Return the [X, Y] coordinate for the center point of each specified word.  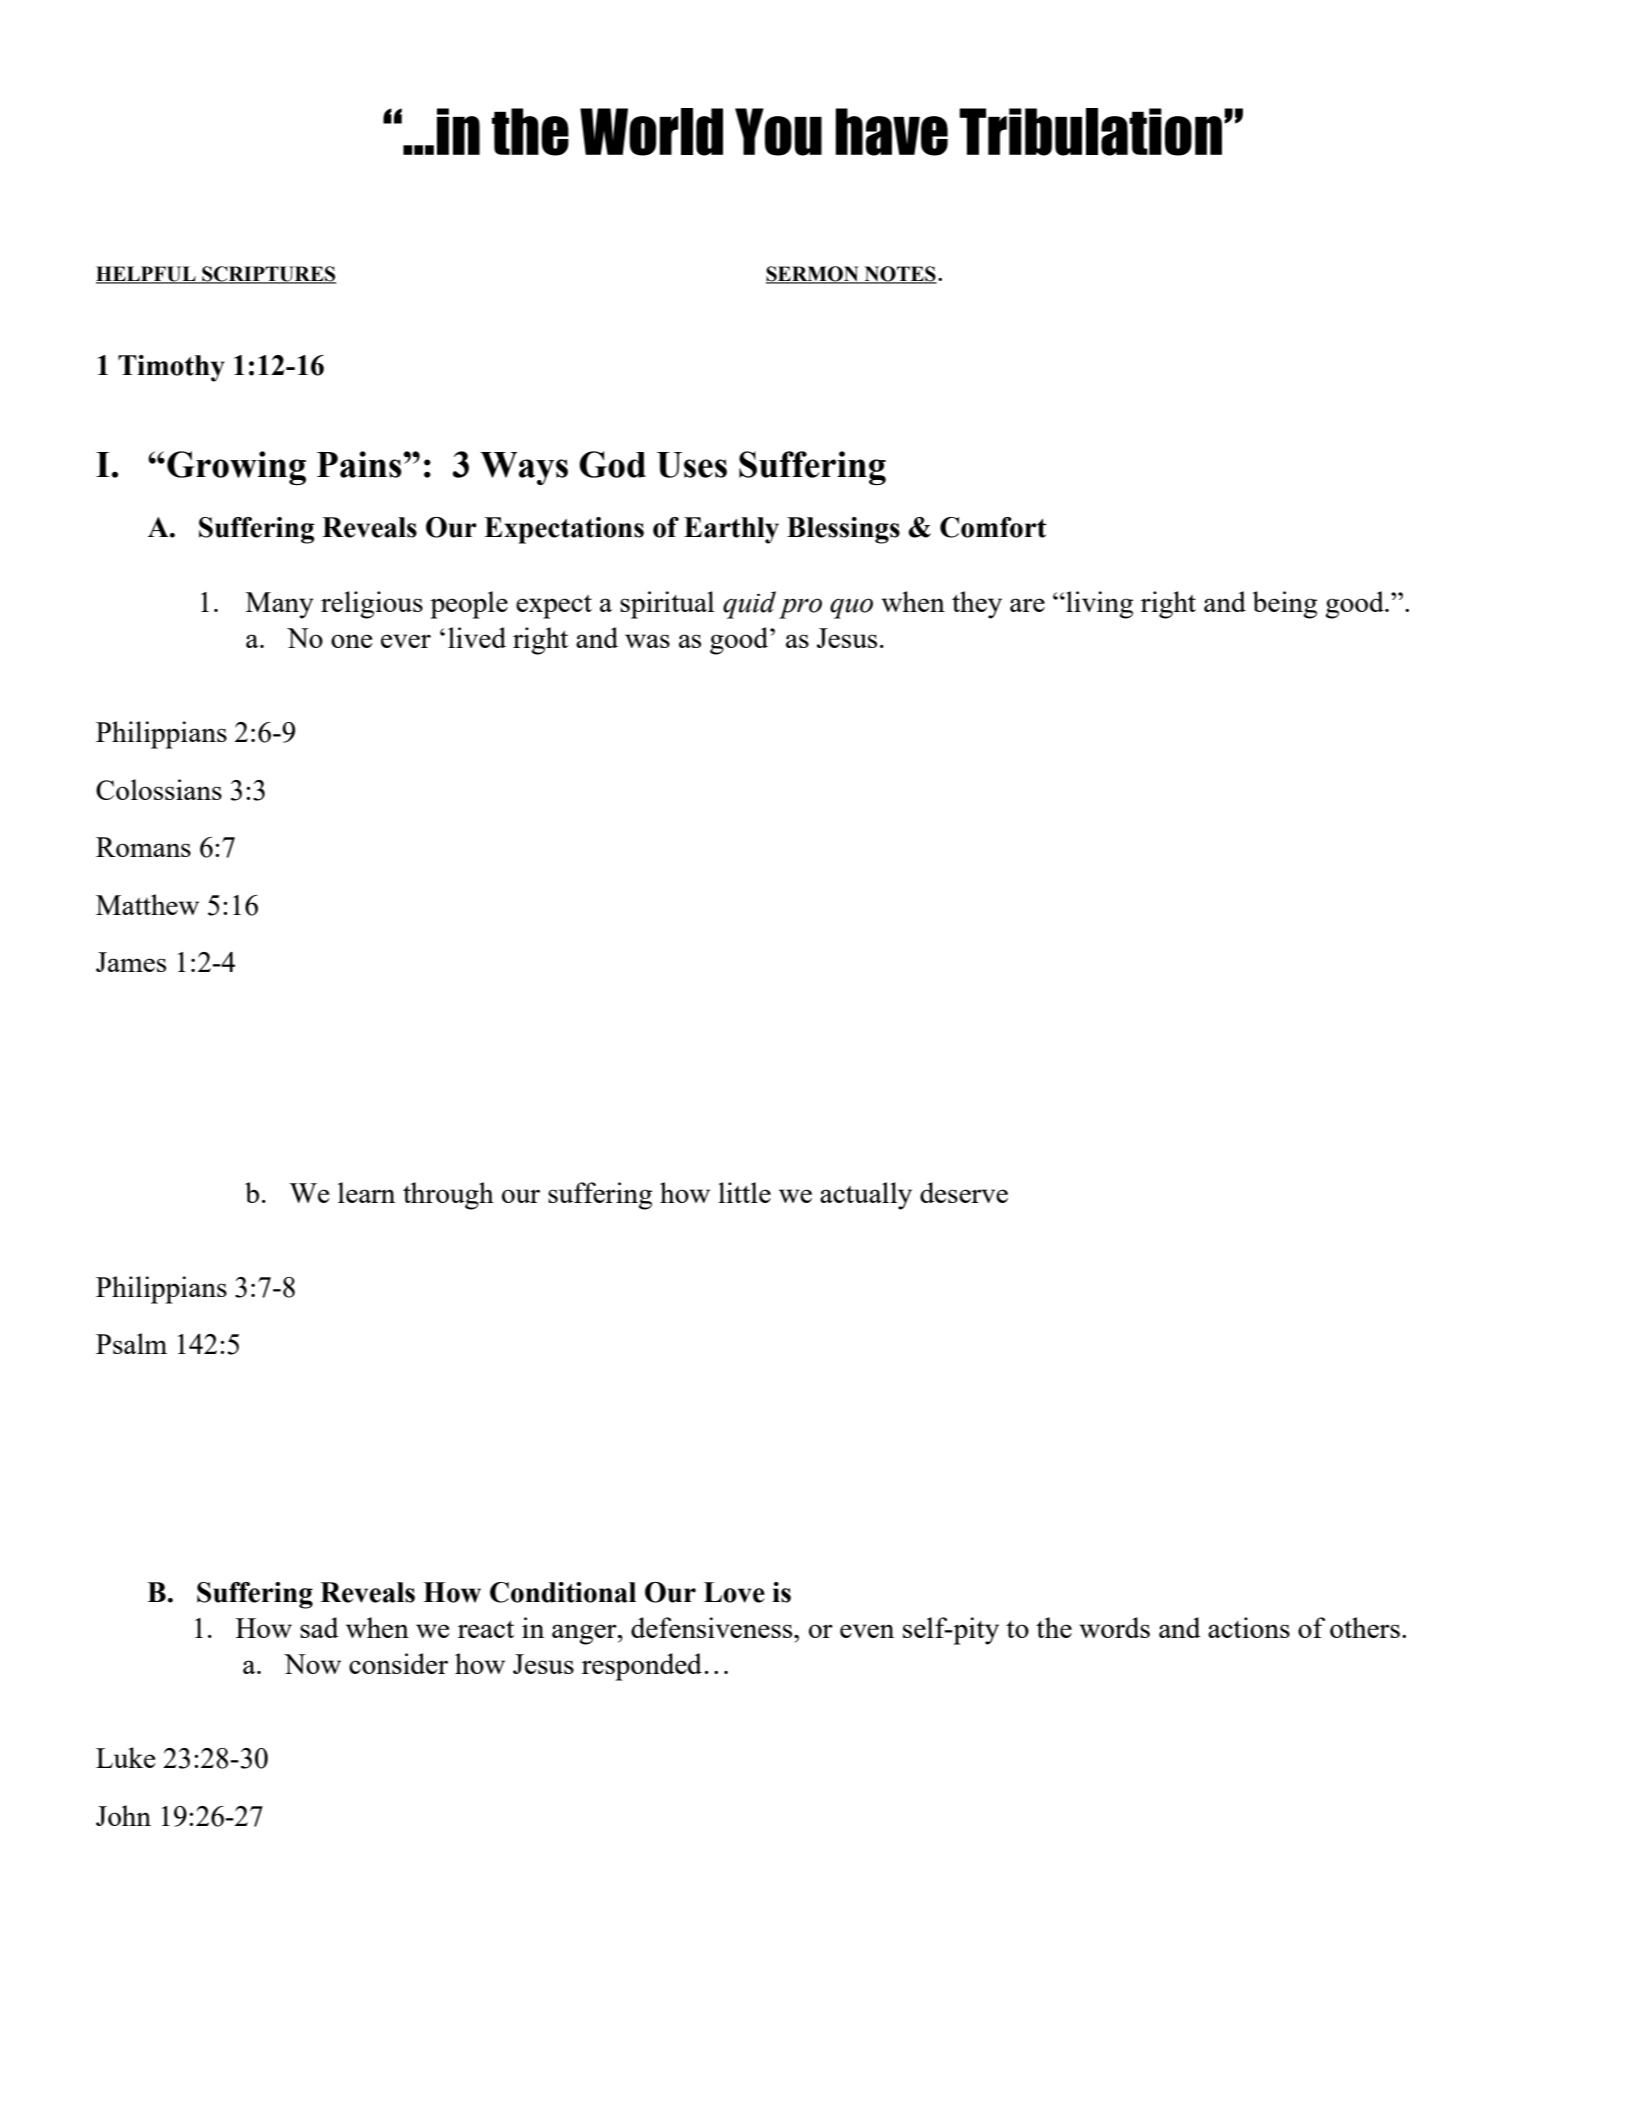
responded [642, 1667]
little [744, 1192]
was [647, 641]
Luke [125, 1757]
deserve [964, 1192]
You [778, 132]
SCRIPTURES [268, 275]
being [1285, 605]
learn [366, 1192]
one [351, 641]
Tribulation [1091, 132]
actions [1249, 1627]
